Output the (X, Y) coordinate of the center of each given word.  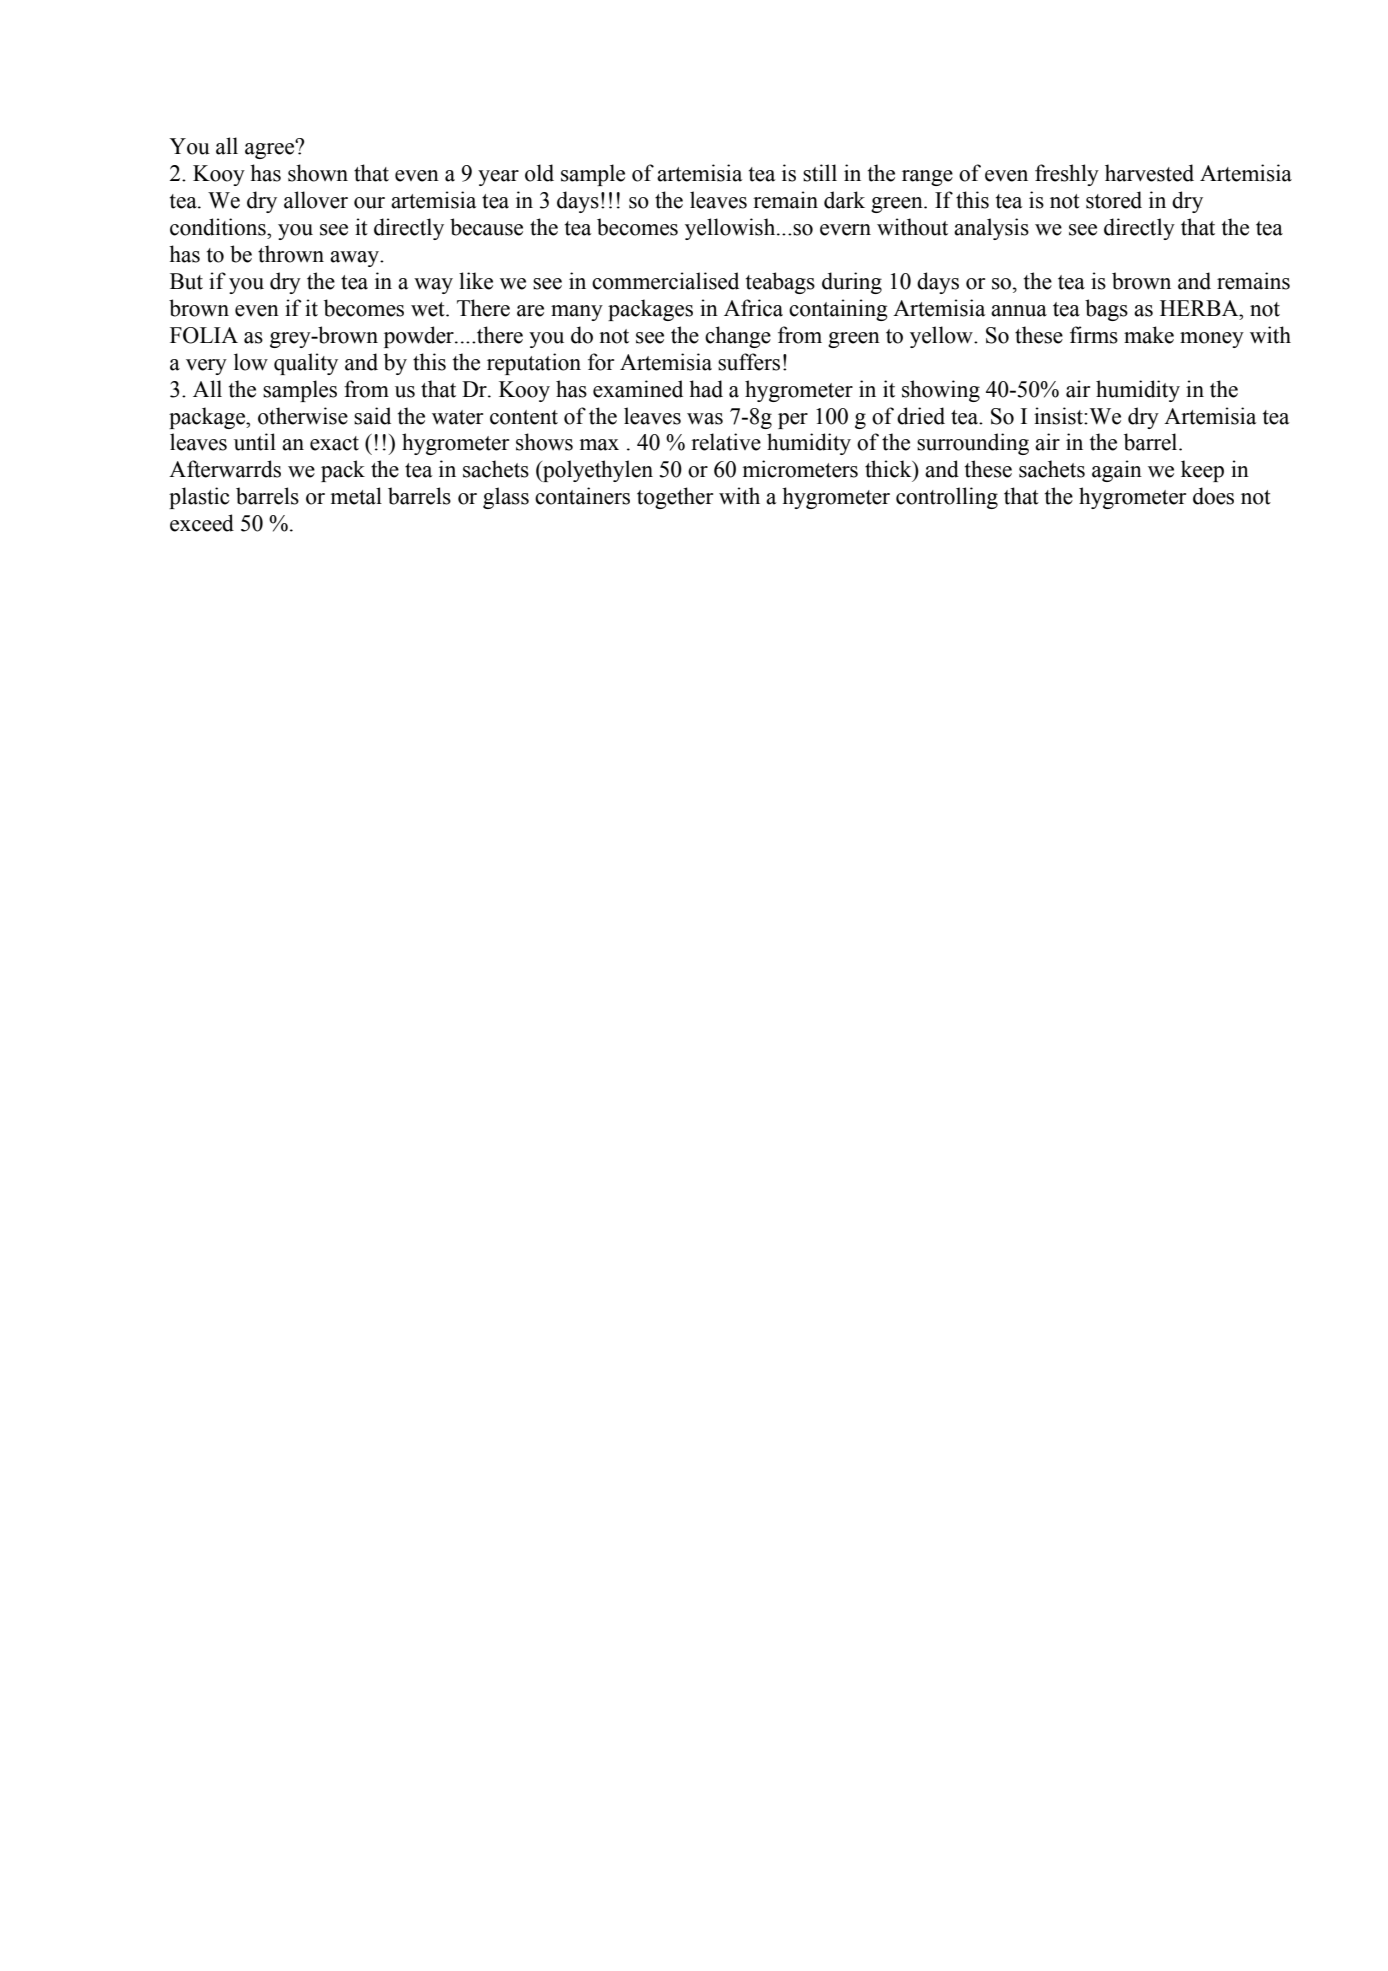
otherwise (303, 416)
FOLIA (204, 335)
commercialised (665, 281)
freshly (1067, 175)
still (820, 173)
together (675, 498)
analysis (991, 229)
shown (318, 173)
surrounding (973, 444)
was (705, 419)
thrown (291, 254)
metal (356, 496)
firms (1094, 335)
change (738, 337)
